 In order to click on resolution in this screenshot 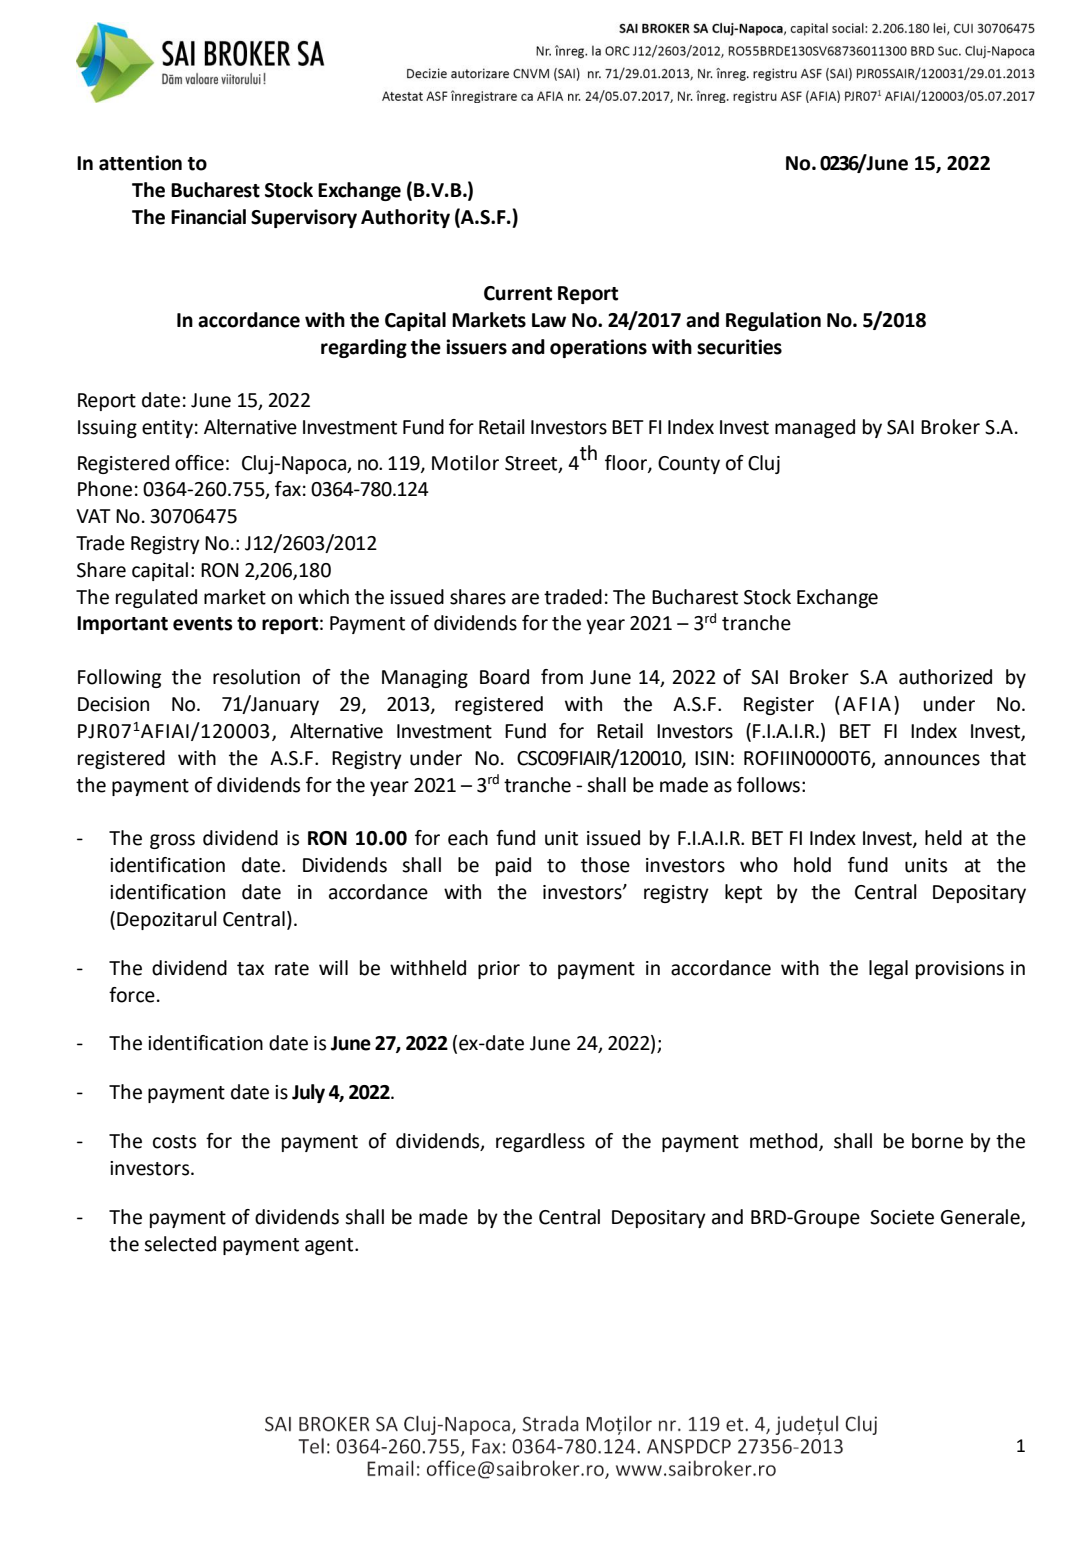, I will do `click(256, 677)`.
